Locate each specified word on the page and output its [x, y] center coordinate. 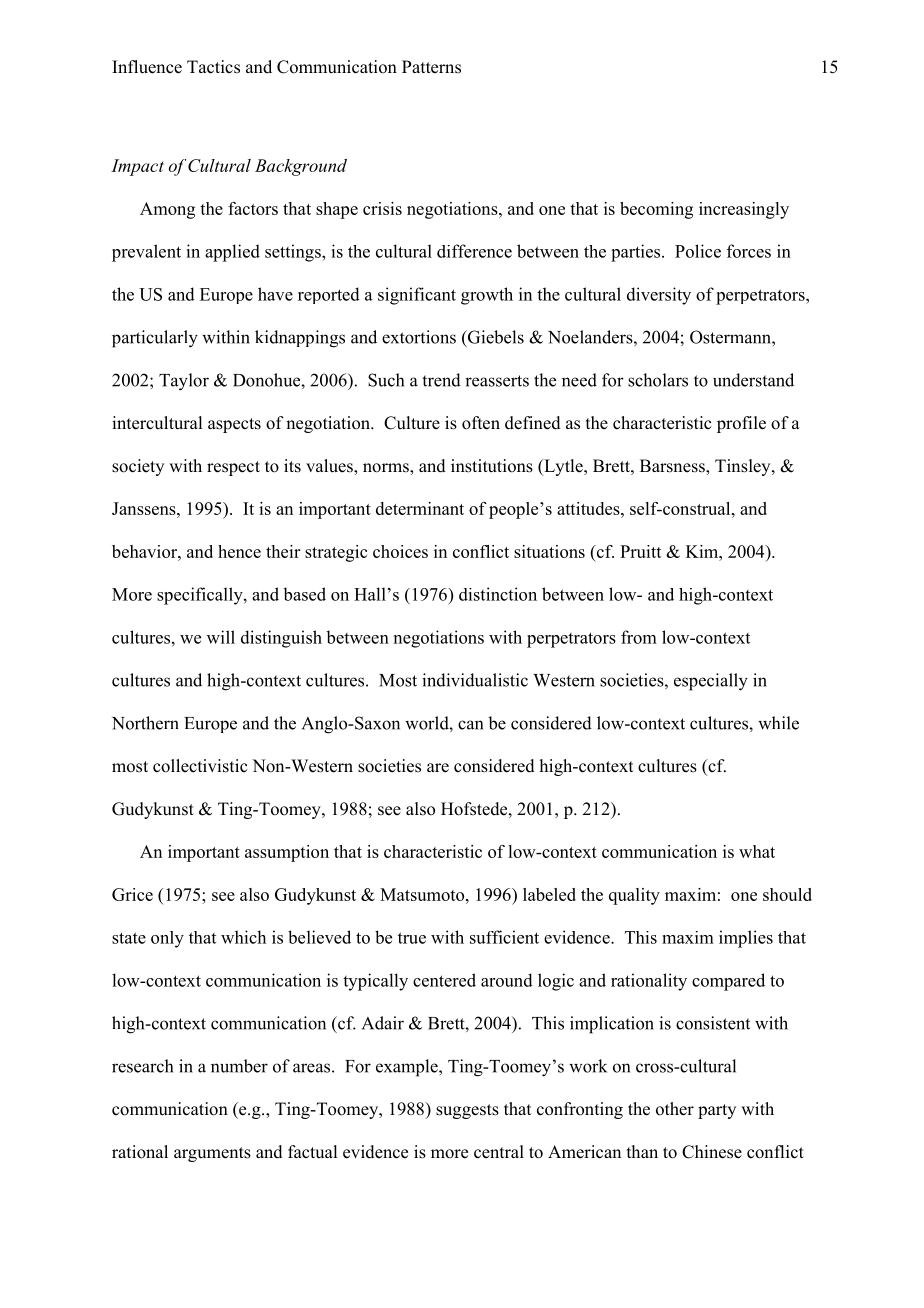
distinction [498, 594]
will [221, 637]
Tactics [213, 67]
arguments [212, 1154]
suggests [467, 1111]
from [639, 637]
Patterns [431, 67]
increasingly [744, 210]
